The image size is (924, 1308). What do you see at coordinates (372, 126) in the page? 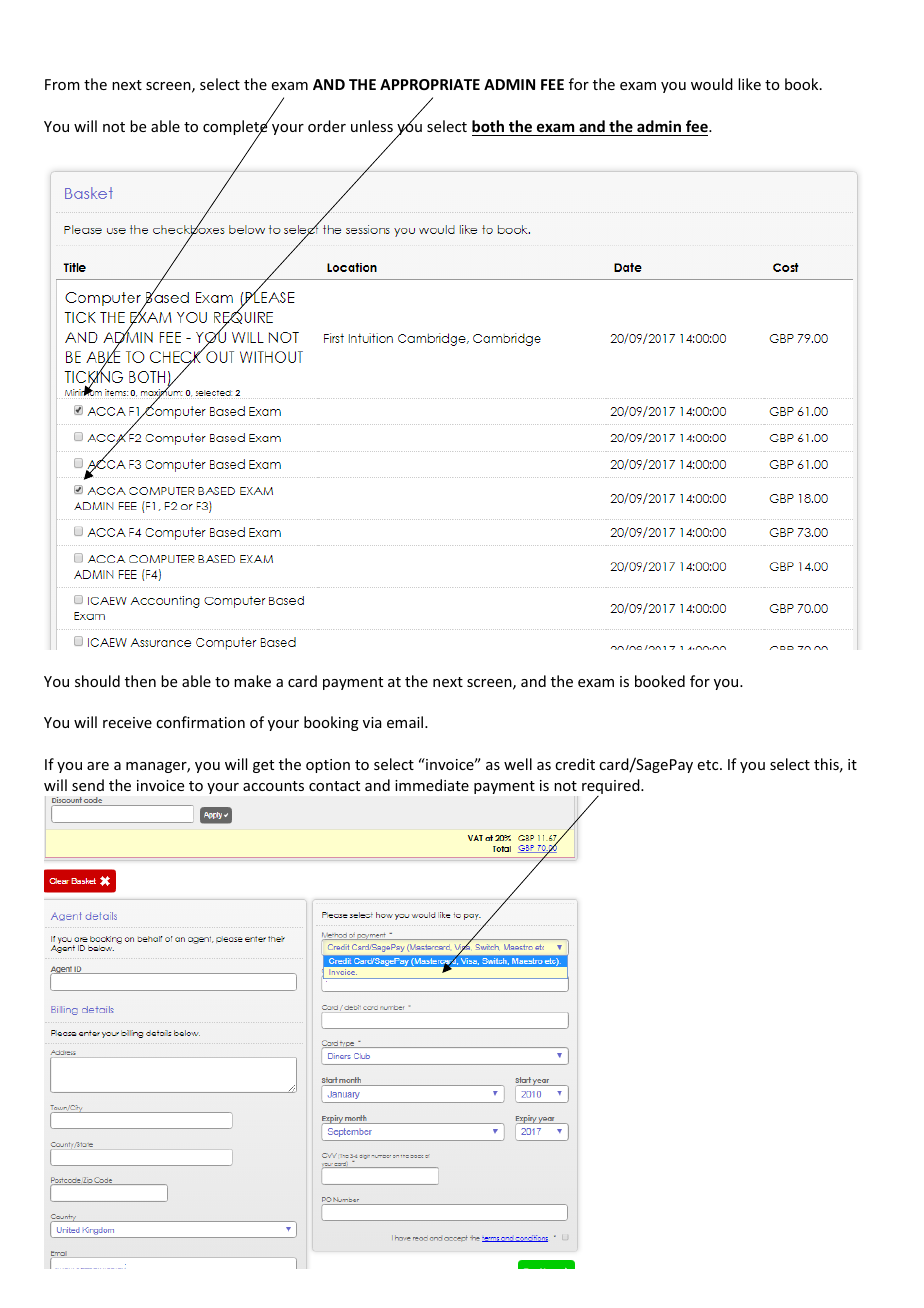
I see `unless` at bounding box center [372, 126].
